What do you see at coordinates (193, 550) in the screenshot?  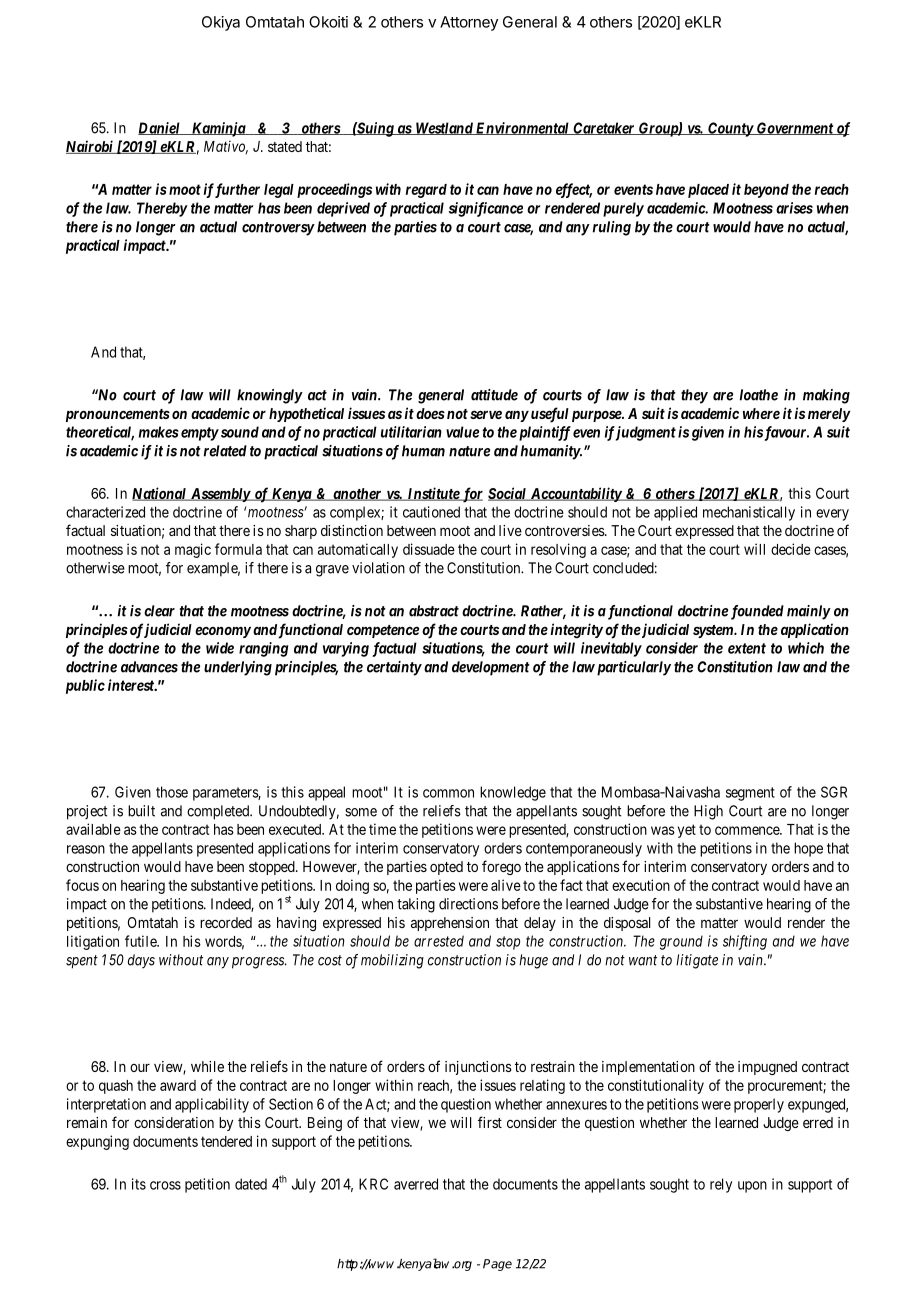 I see `magic` at bounding box center [193, 550].
